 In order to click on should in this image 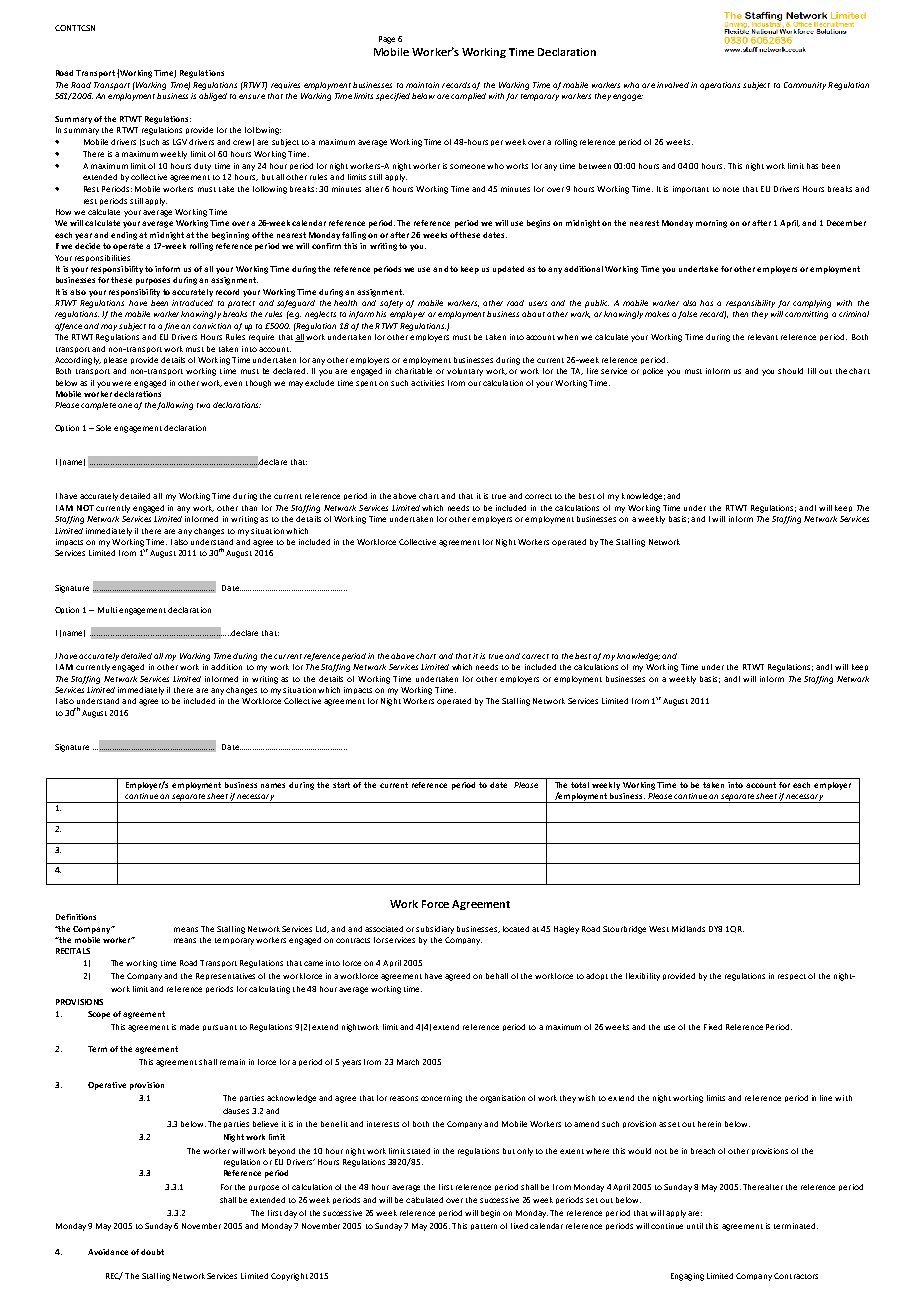, I will do `click(790, 371)`.
